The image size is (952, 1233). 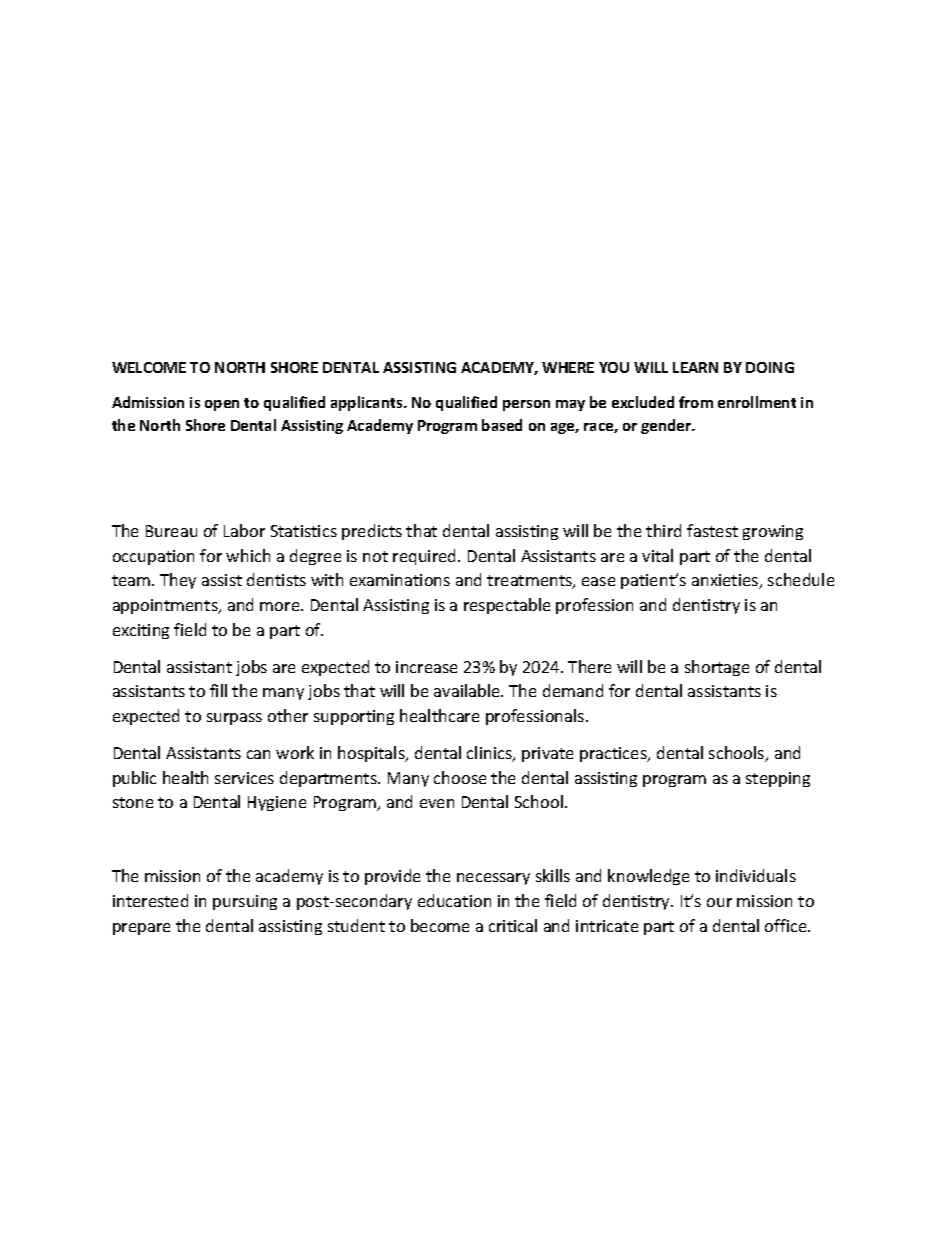 I want to click on our, so click(x=719, y=902).
